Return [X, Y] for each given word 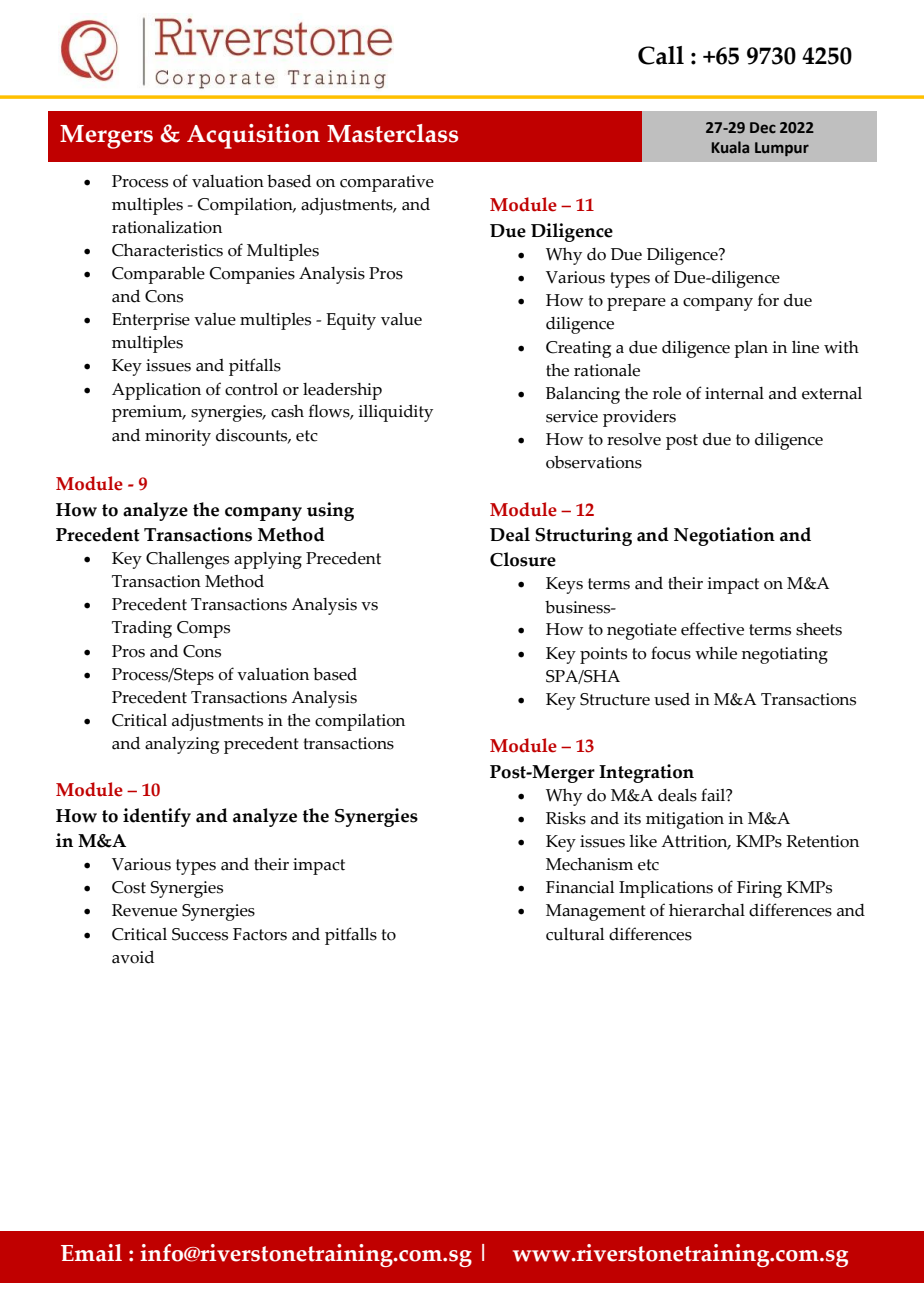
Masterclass [392, 133]
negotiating [785, 655]
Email [91, 1253]
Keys [564, 585]
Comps [203, 629]
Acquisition [253, 136]
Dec [763, 128]
